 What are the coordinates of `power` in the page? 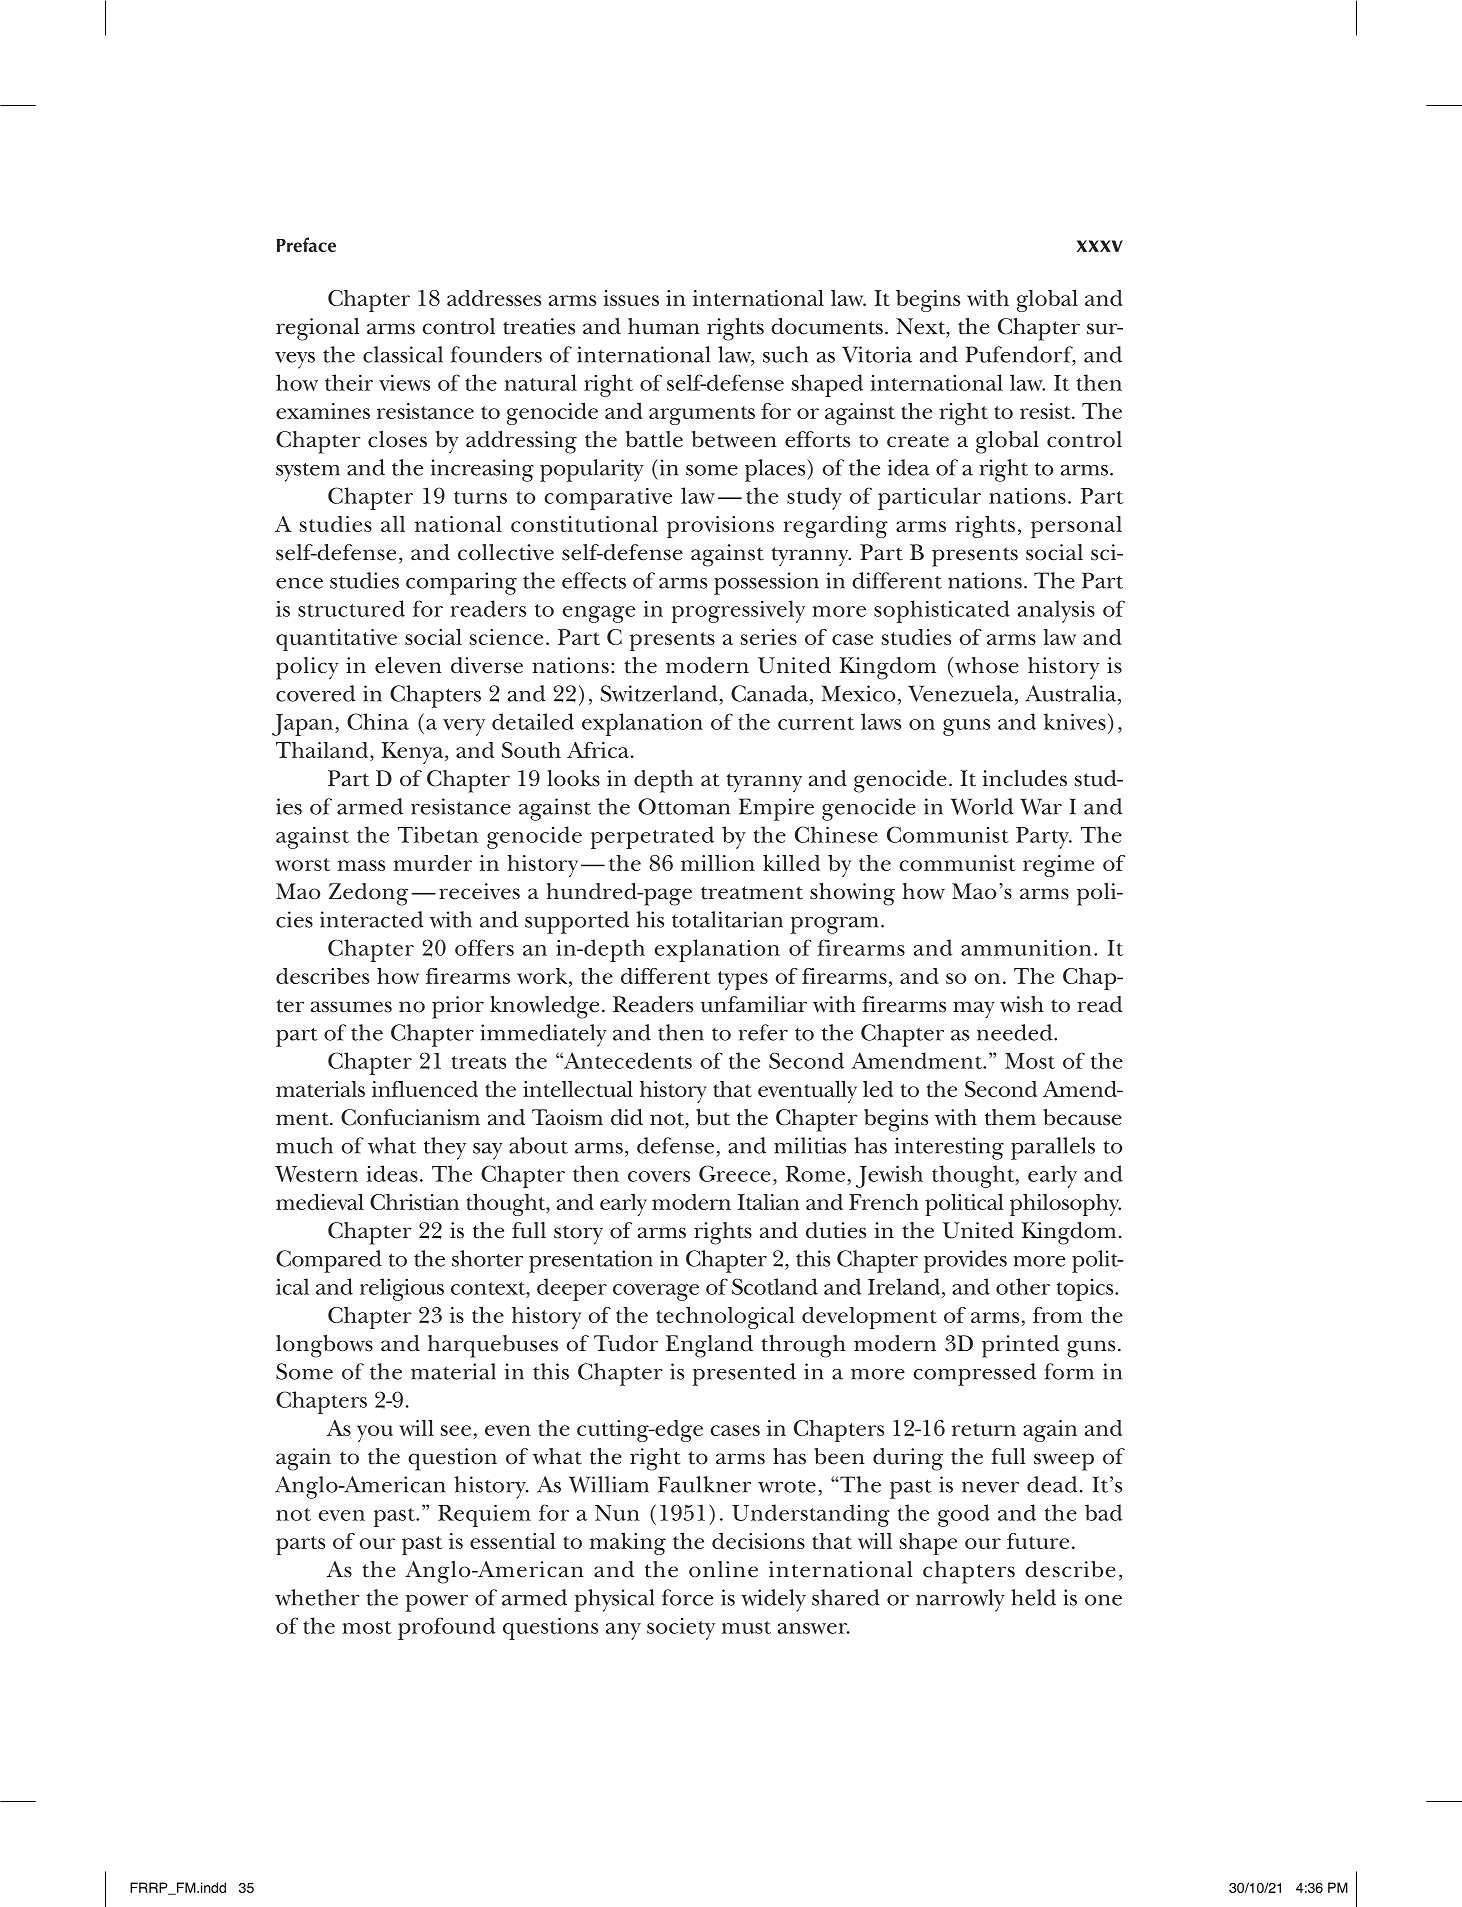 It's located at (437, 1603).
